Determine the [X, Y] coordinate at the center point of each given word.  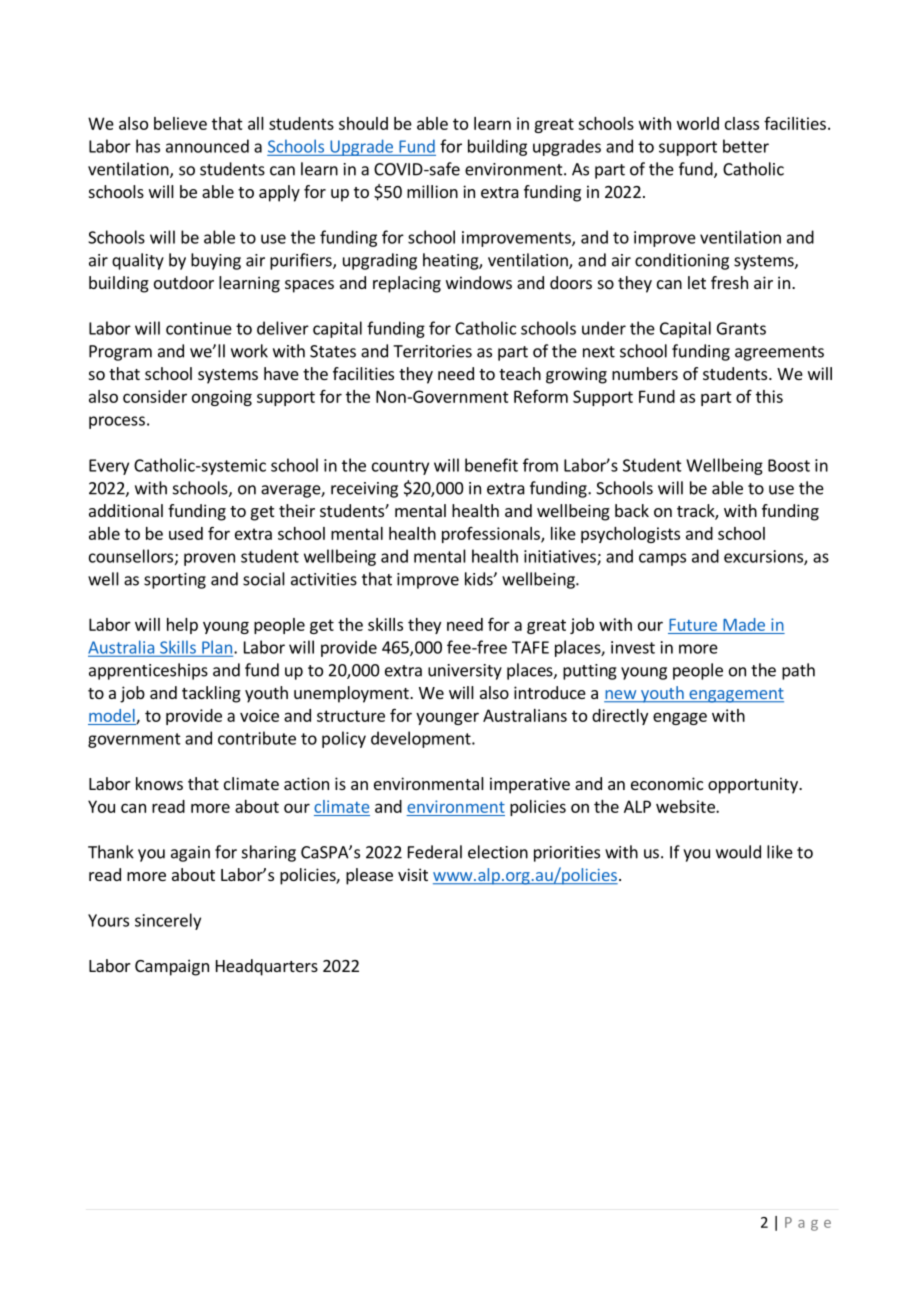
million [432, 191]
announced [207, 146]
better [746, 146]
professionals [492, 535]
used [186, 533]
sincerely [168, 921]
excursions [764, 557]
